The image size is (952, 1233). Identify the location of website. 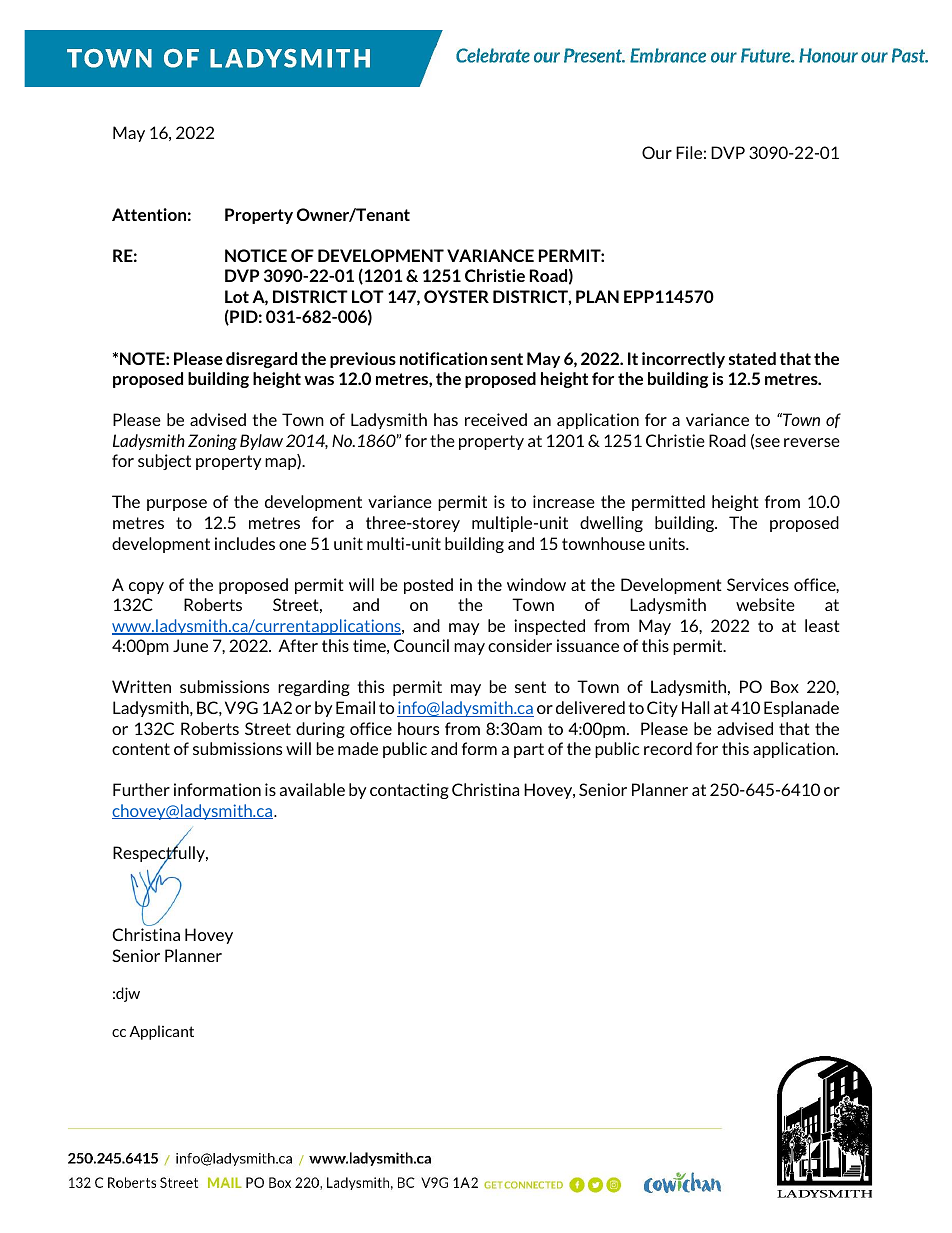
(765, 604).
